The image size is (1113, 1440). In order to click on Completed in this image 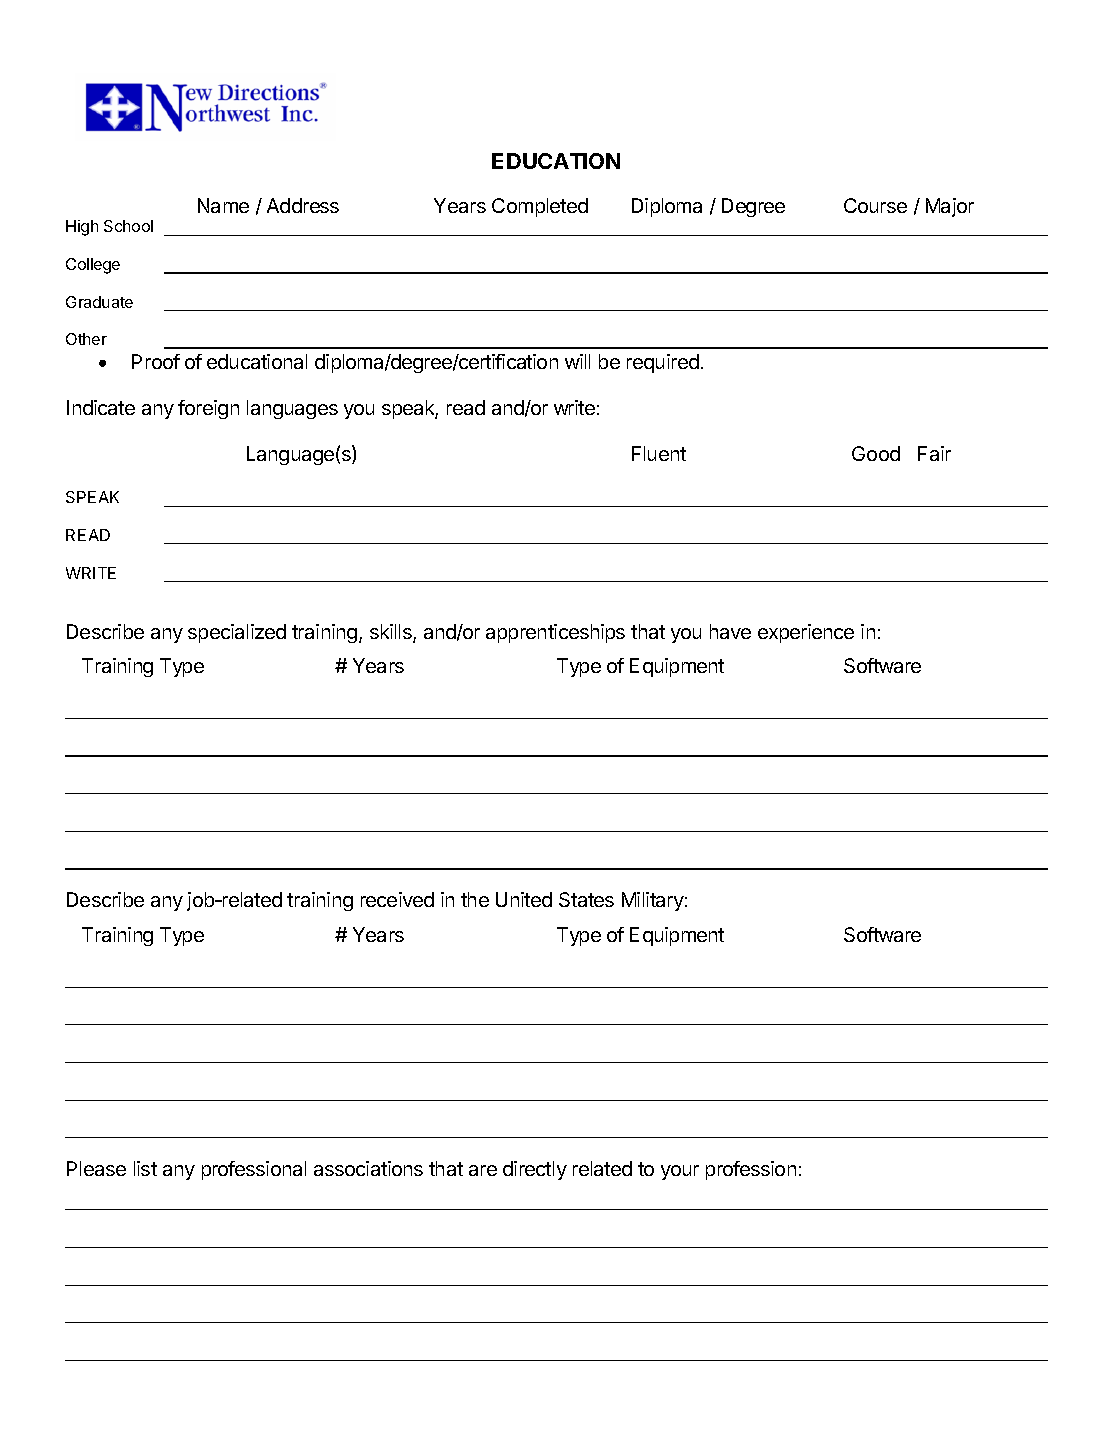, I will do `click(540, 207)`.
